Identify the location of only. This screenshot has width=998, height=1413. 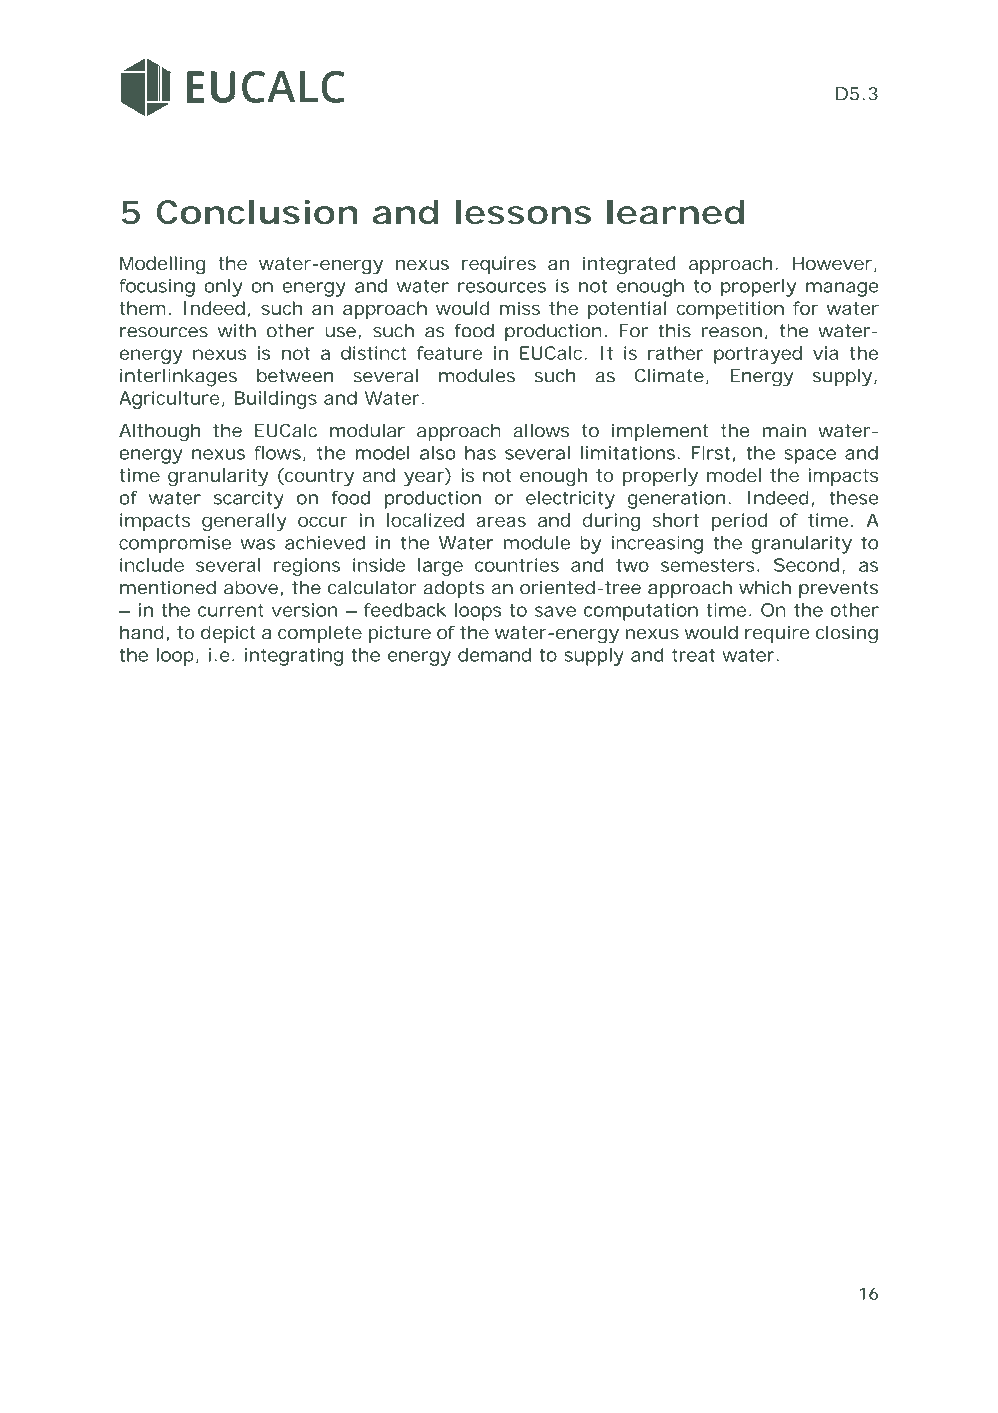
(223, 288).
